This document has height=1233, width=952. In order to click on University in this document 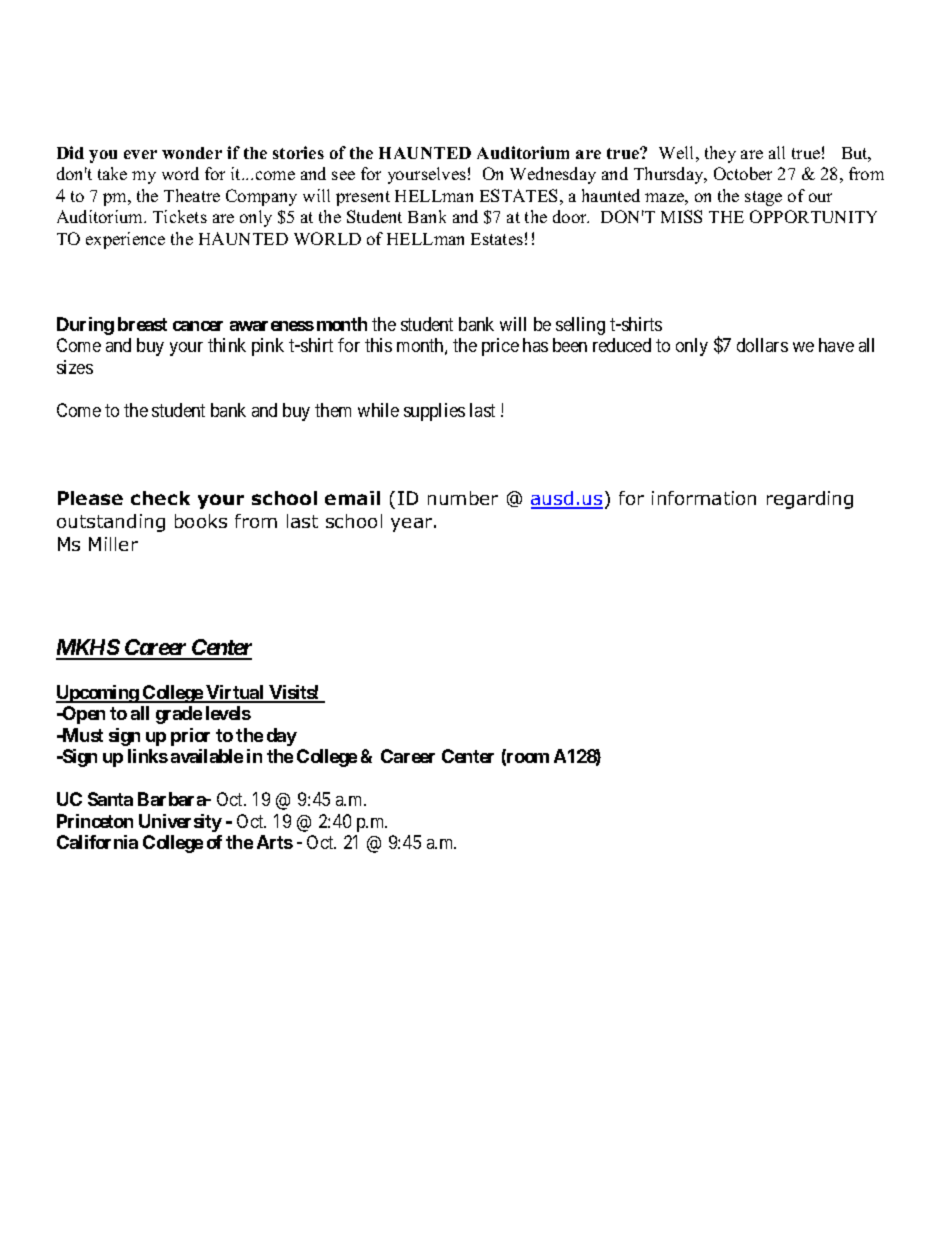, I will do `click(180, 823)`.
